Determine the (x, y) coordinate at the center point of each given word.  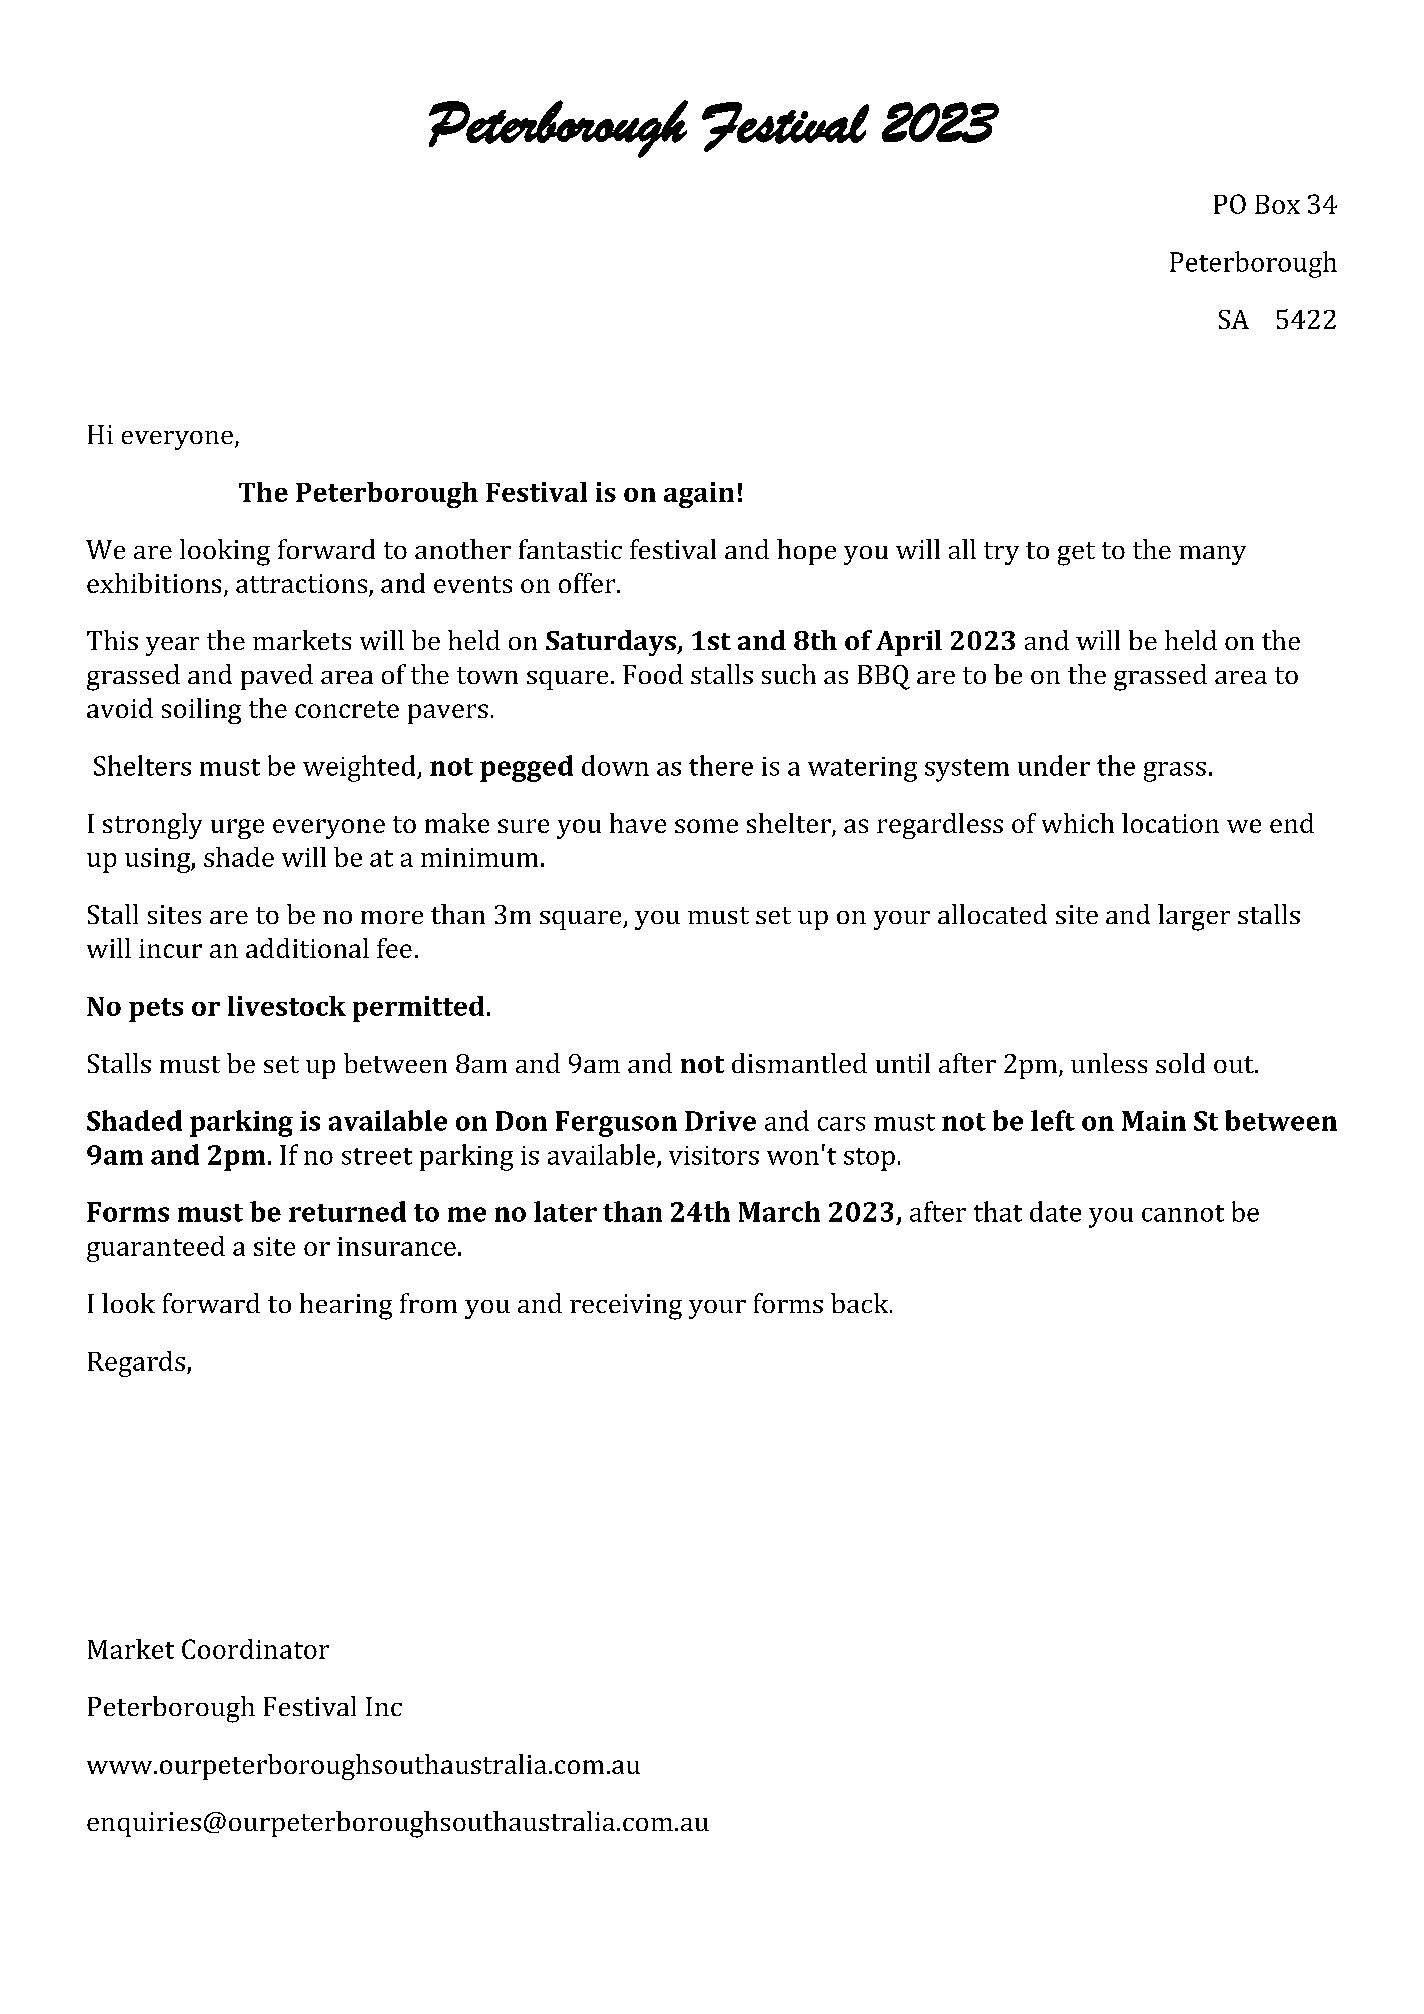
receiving (626, 1307)
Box (1277, 204)
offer (588, 583)
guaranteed (156, 1249)
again (699, 495)
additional (307, 948)
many (1212, 555)
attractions (303, 585)
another (463, 549)
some (706, 826)
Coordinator (255, 1649)
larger (1194, 917)
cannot (1183, 1213)
